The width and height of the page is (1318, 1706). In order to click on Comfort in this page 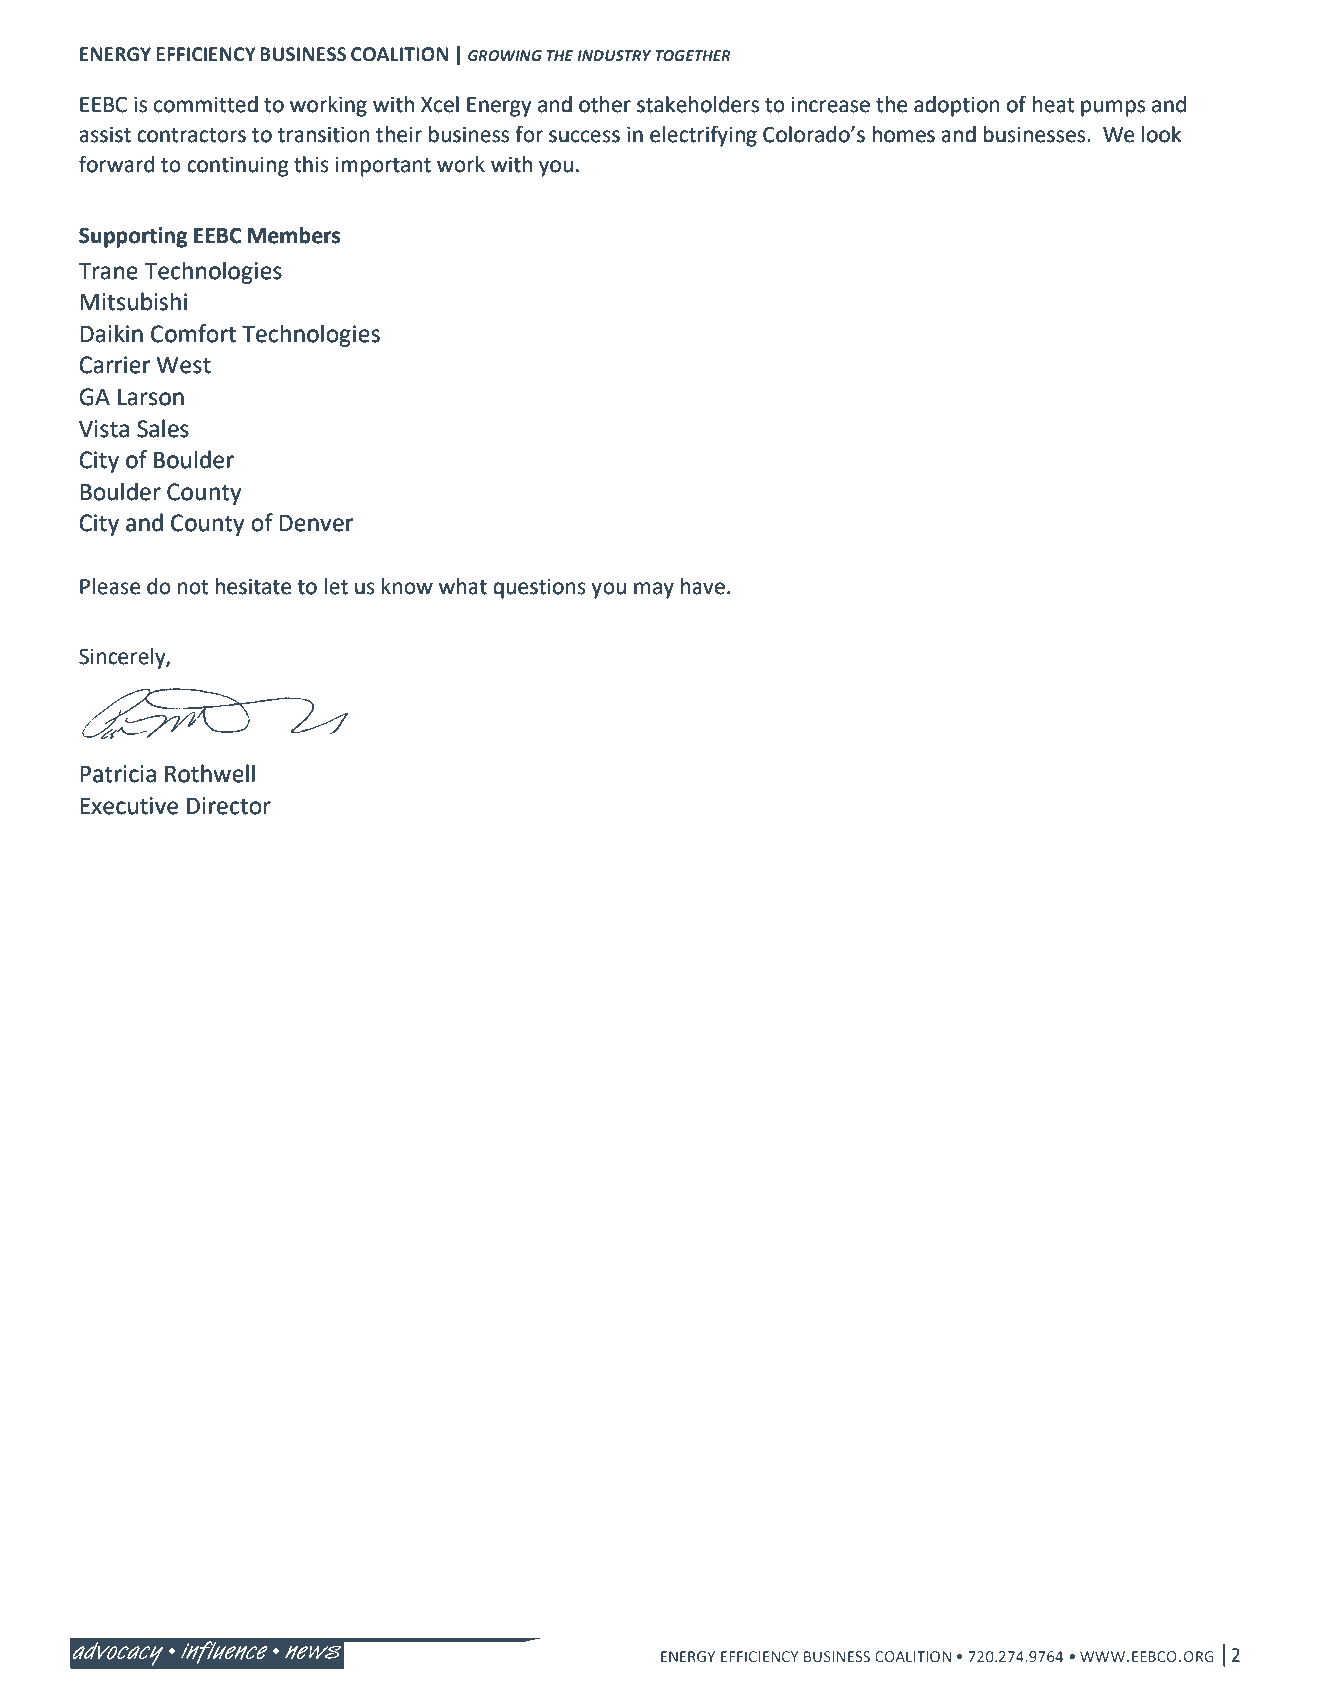, I will do `click(193, 333)`.
